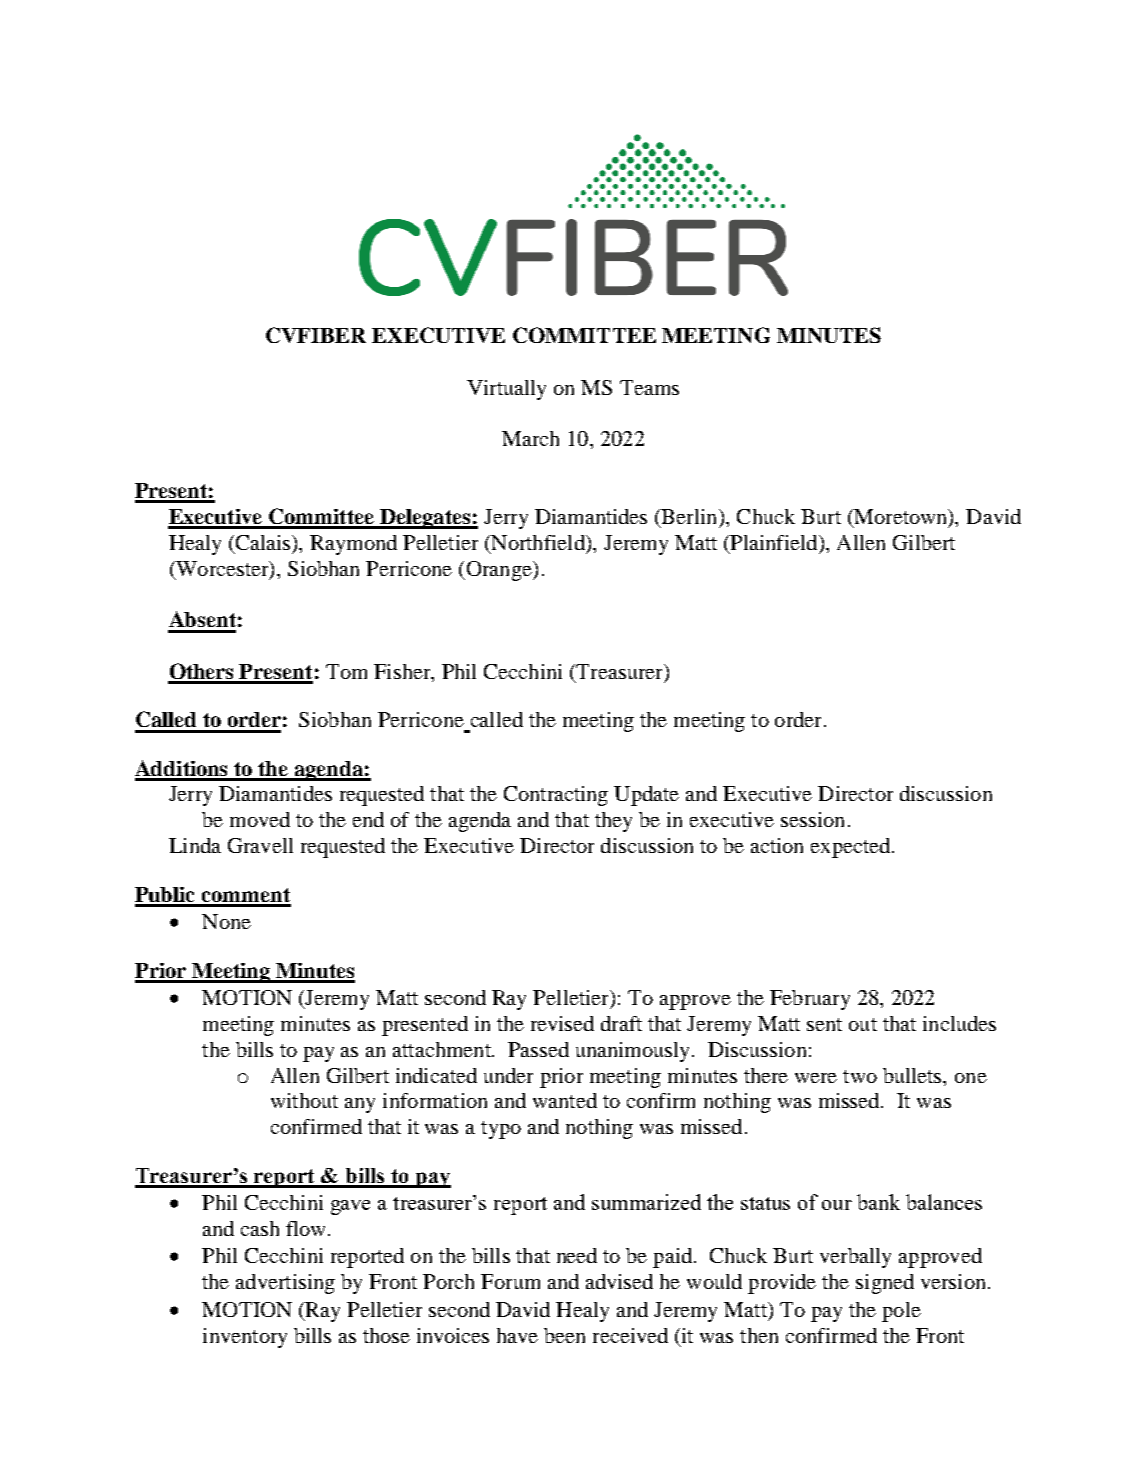  What do you see at coordinates (564, 1335) in the page?
I see `been` at bounding box center [564, 1335].
